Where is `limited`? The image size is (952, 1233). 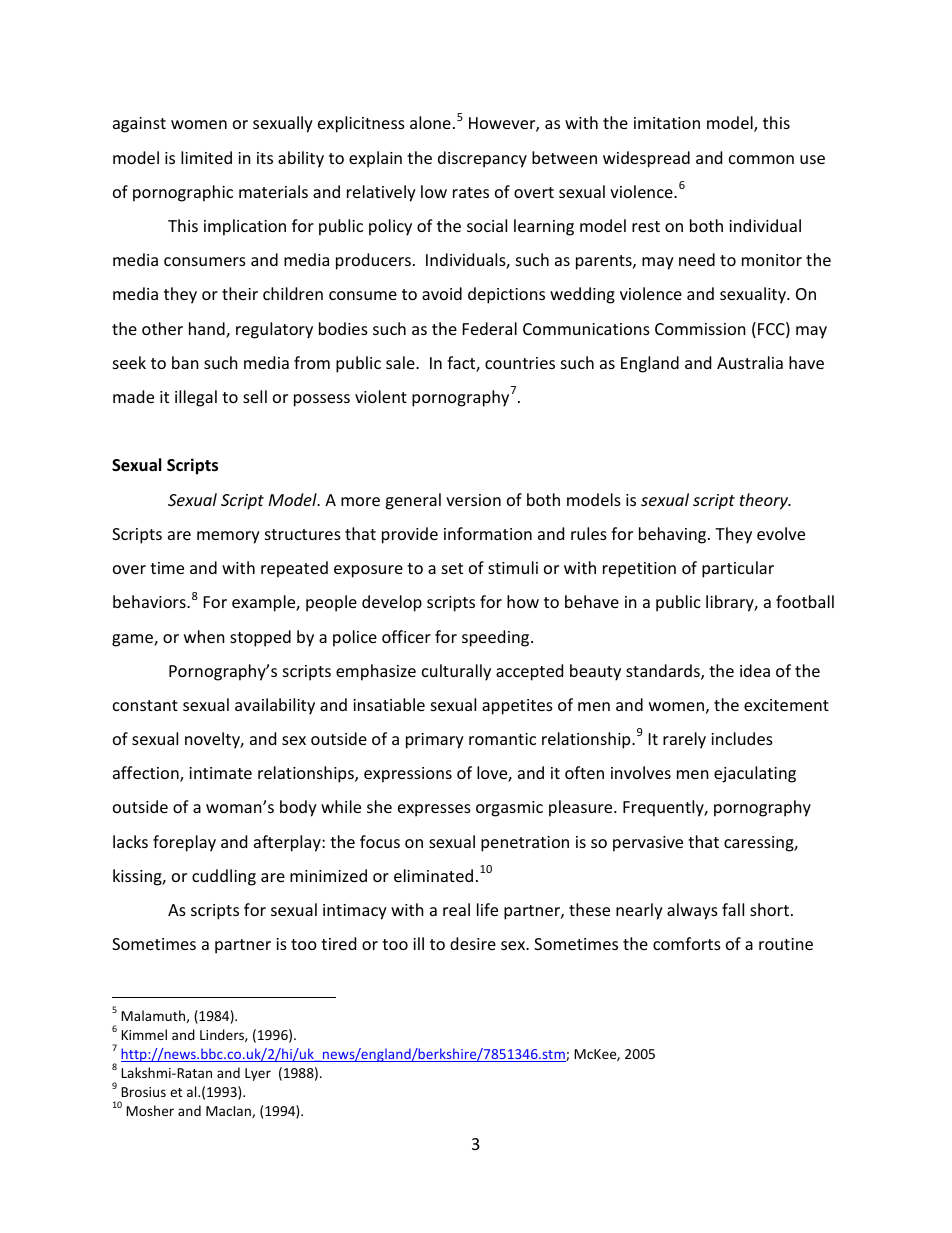 limited is located at coordinates (206, 157).
